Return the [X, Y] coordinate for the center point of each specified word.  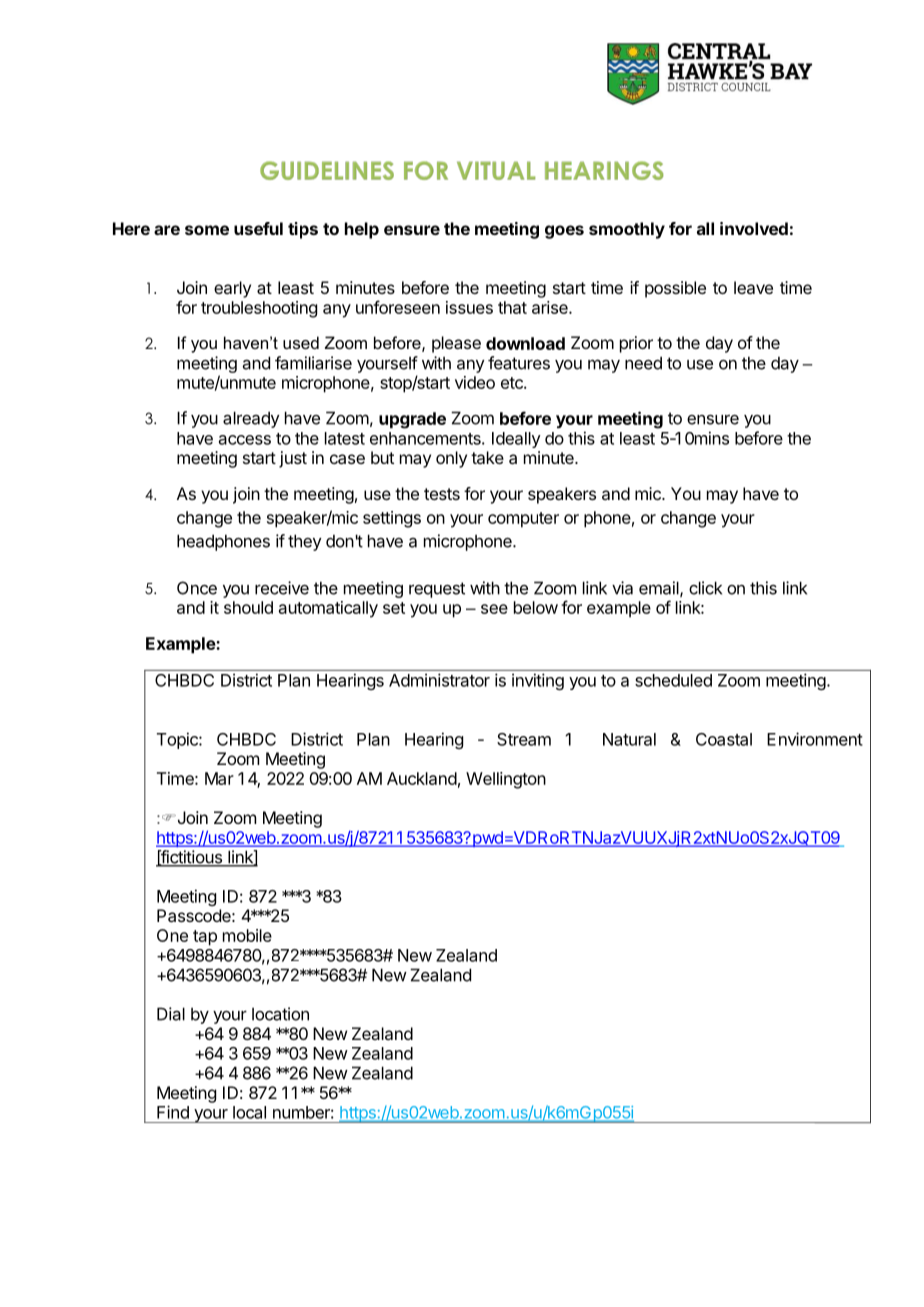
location [280, 1014]
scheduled [673, 680]
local [249, 1112]
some [207, 230]
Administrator [439, 680]
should [248, 607]
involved [754, 228]
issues [469, 307]
